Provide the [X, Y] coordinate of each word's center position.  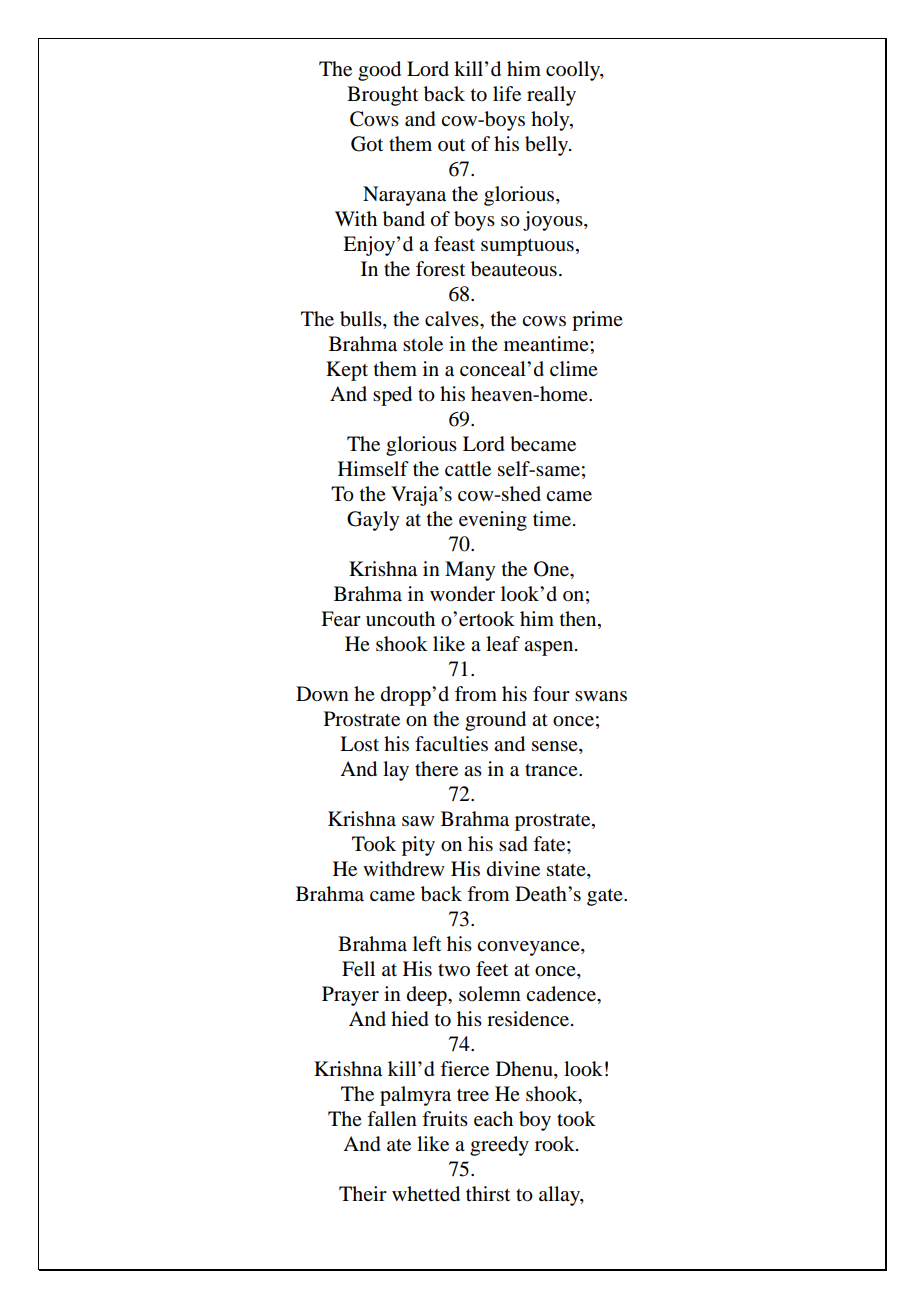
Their [363, 1193]
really [551, 96]
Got [367, 144]
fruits [445, 1118]
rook [556, 1144]
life [507, 94]
